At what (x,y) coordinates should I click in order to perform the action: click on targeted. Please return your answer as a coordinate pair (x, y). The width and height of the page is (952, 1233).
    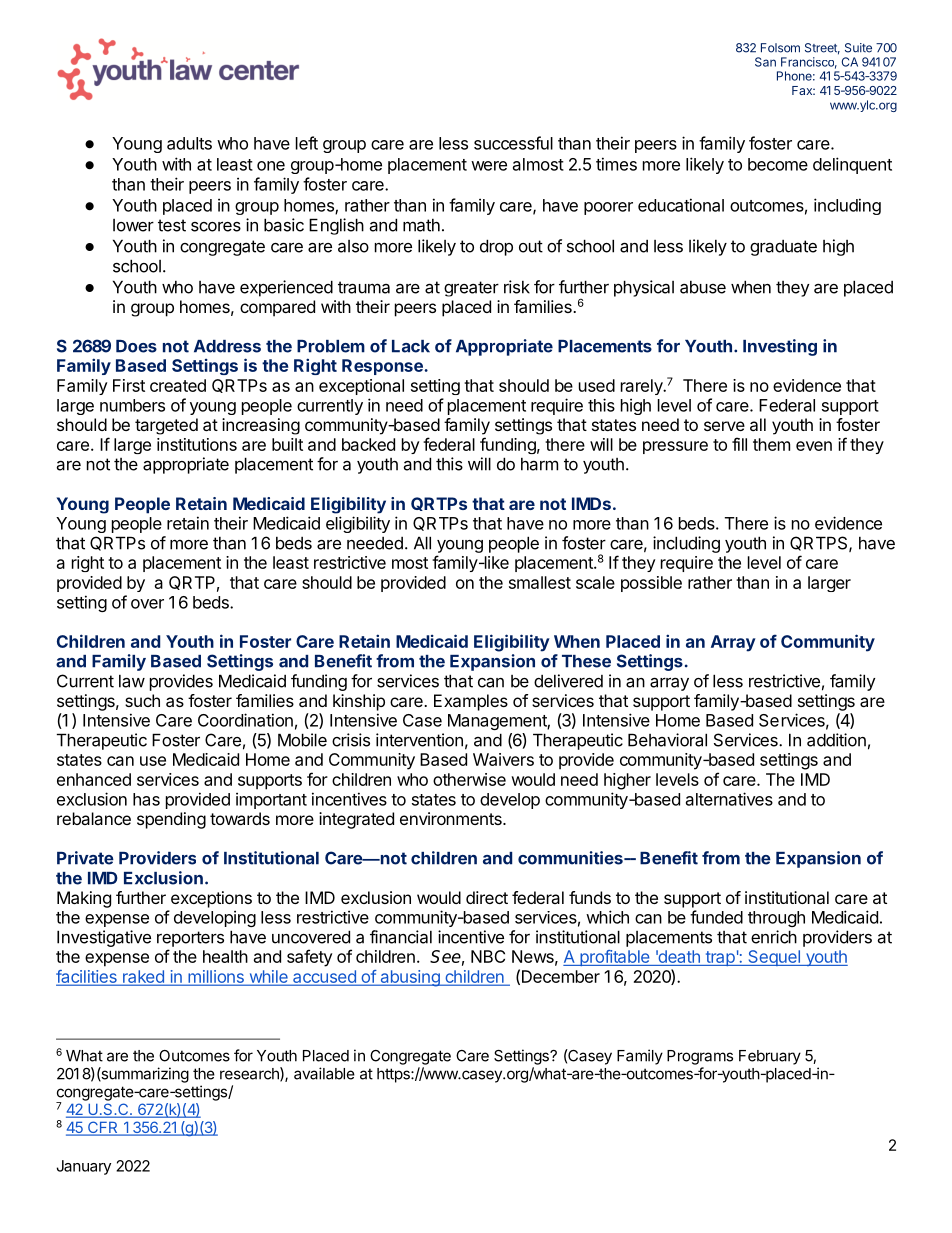
    Looking at the image, I should click on (166, 426).
